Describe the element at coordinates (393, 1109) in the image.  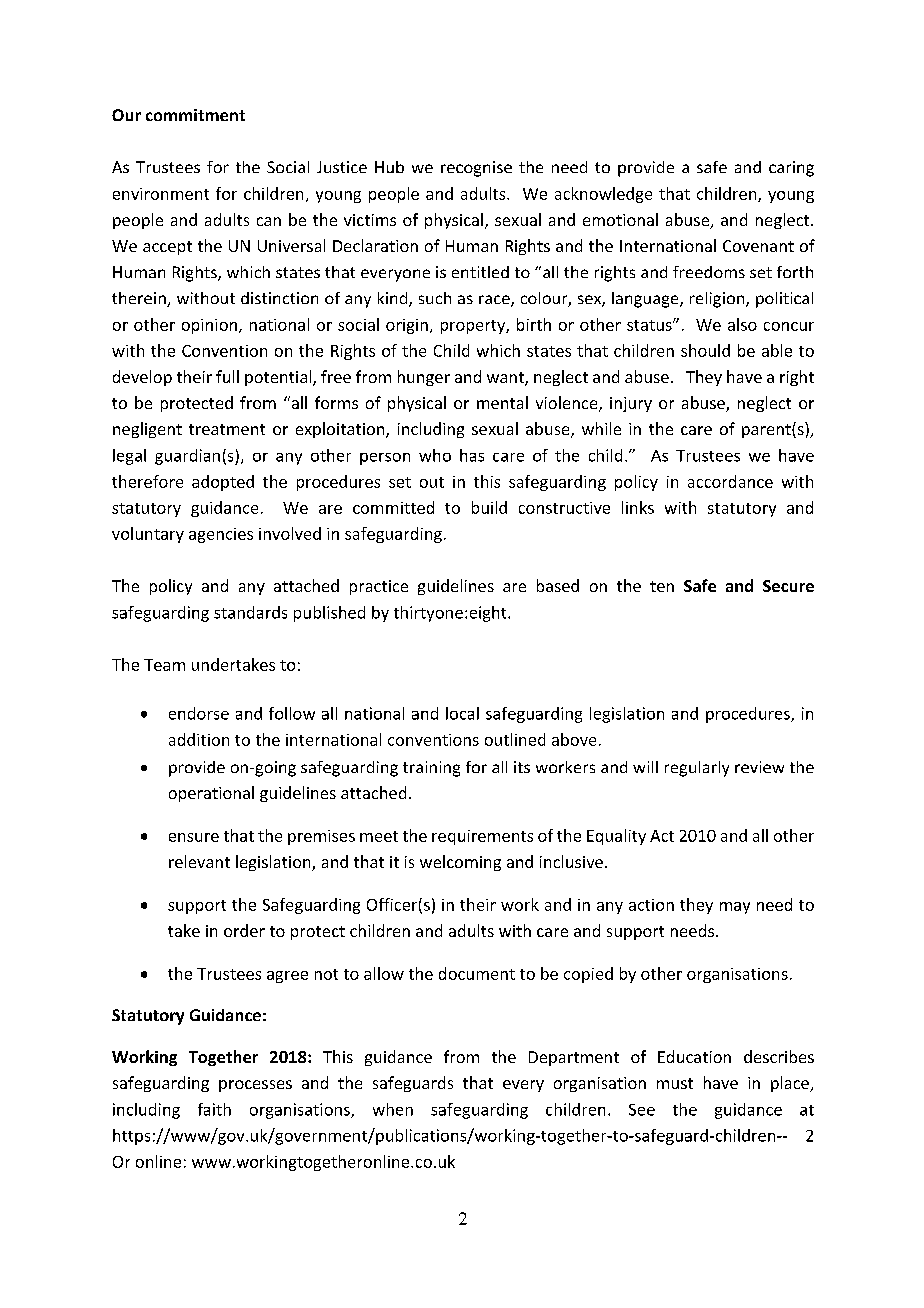
I see `when` at that location.
